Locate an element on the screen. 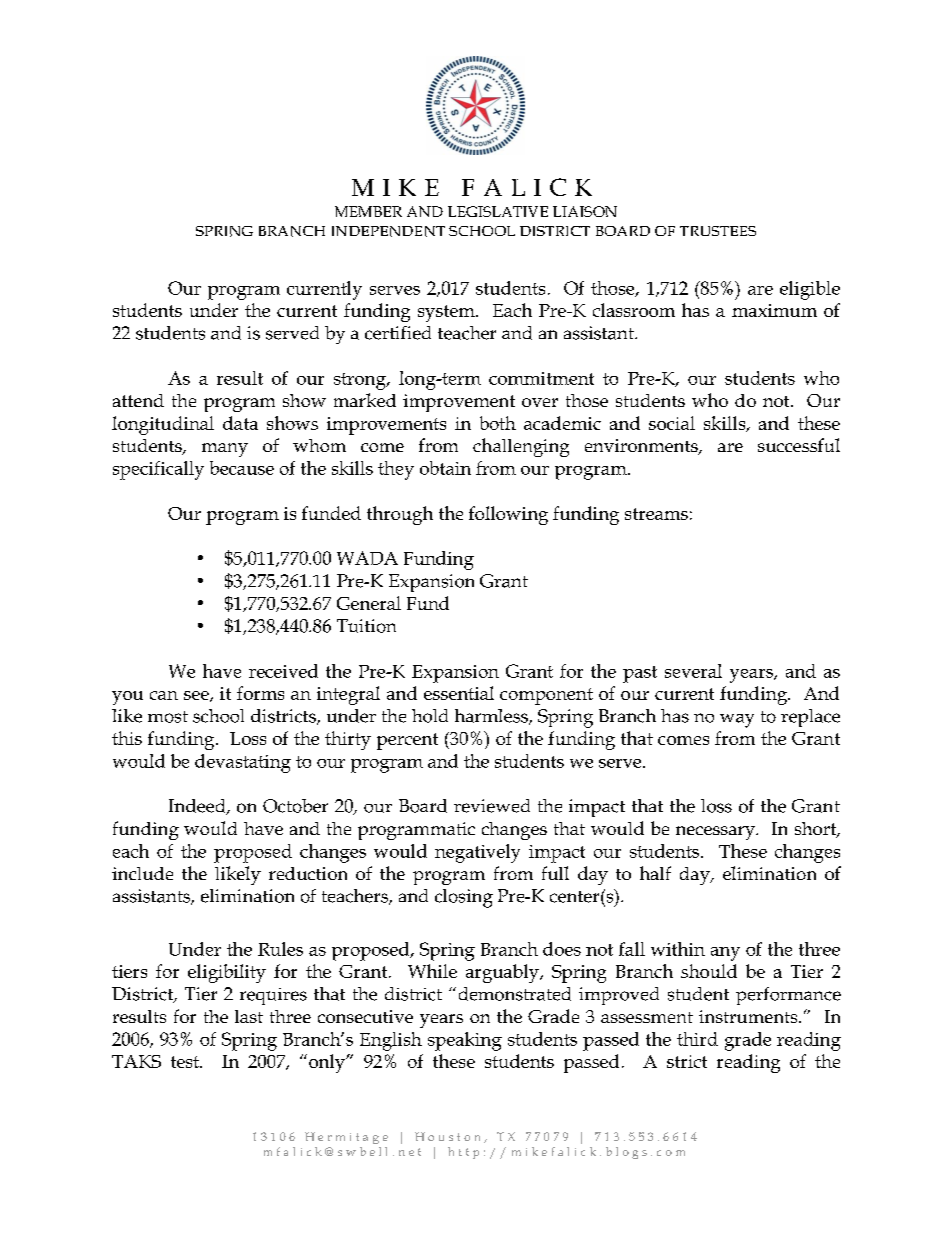 The height and width of the screenshot is (1233, 952). TRUSTEES is located at coordinates (718, 231).
